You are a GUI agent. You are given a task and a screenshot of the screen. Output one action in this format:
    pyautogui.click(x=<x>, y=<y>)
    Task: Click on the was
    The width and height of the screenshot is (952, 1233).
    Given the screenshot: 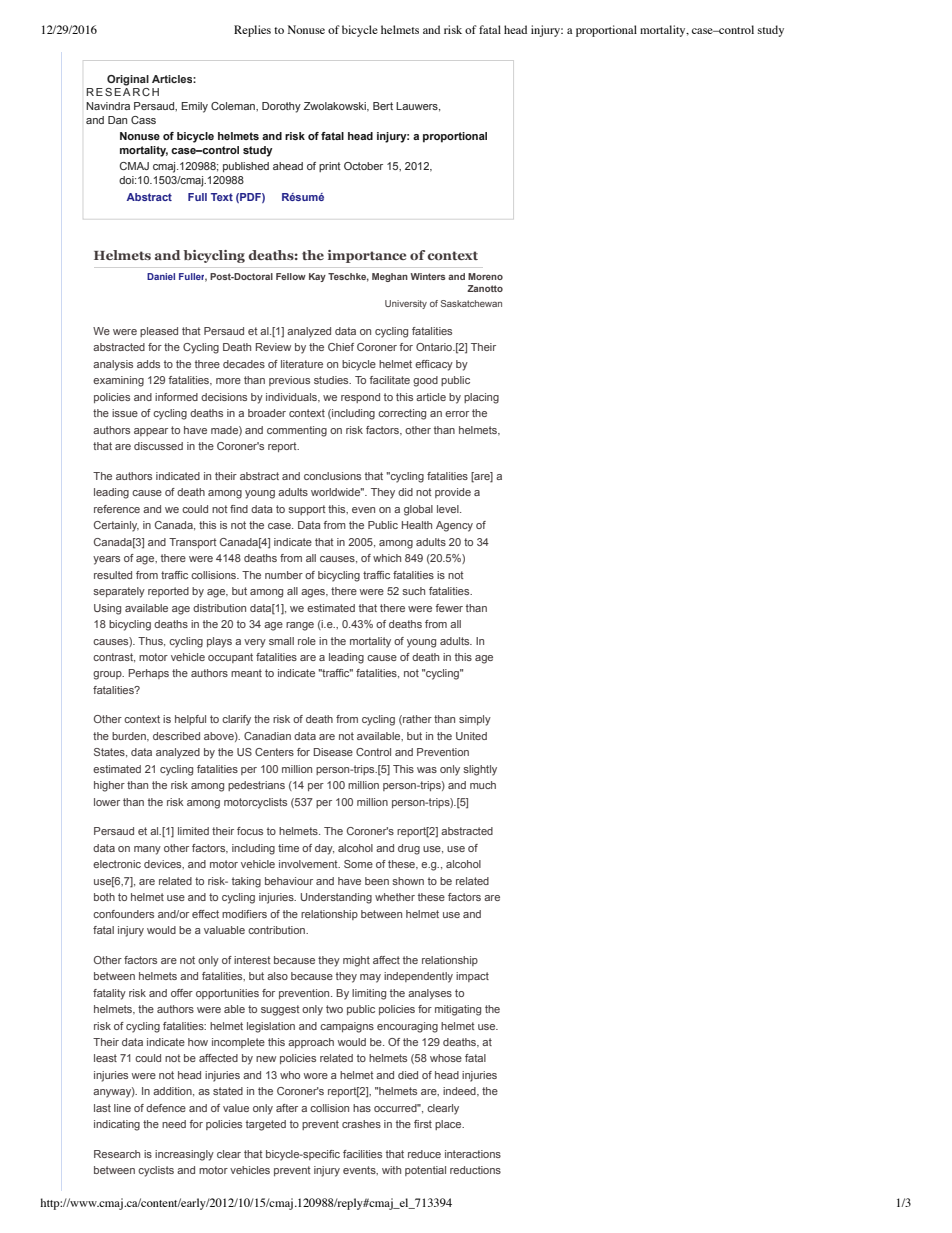 What is the action you would take?
    pyautogui.click(x=427, y=770)
